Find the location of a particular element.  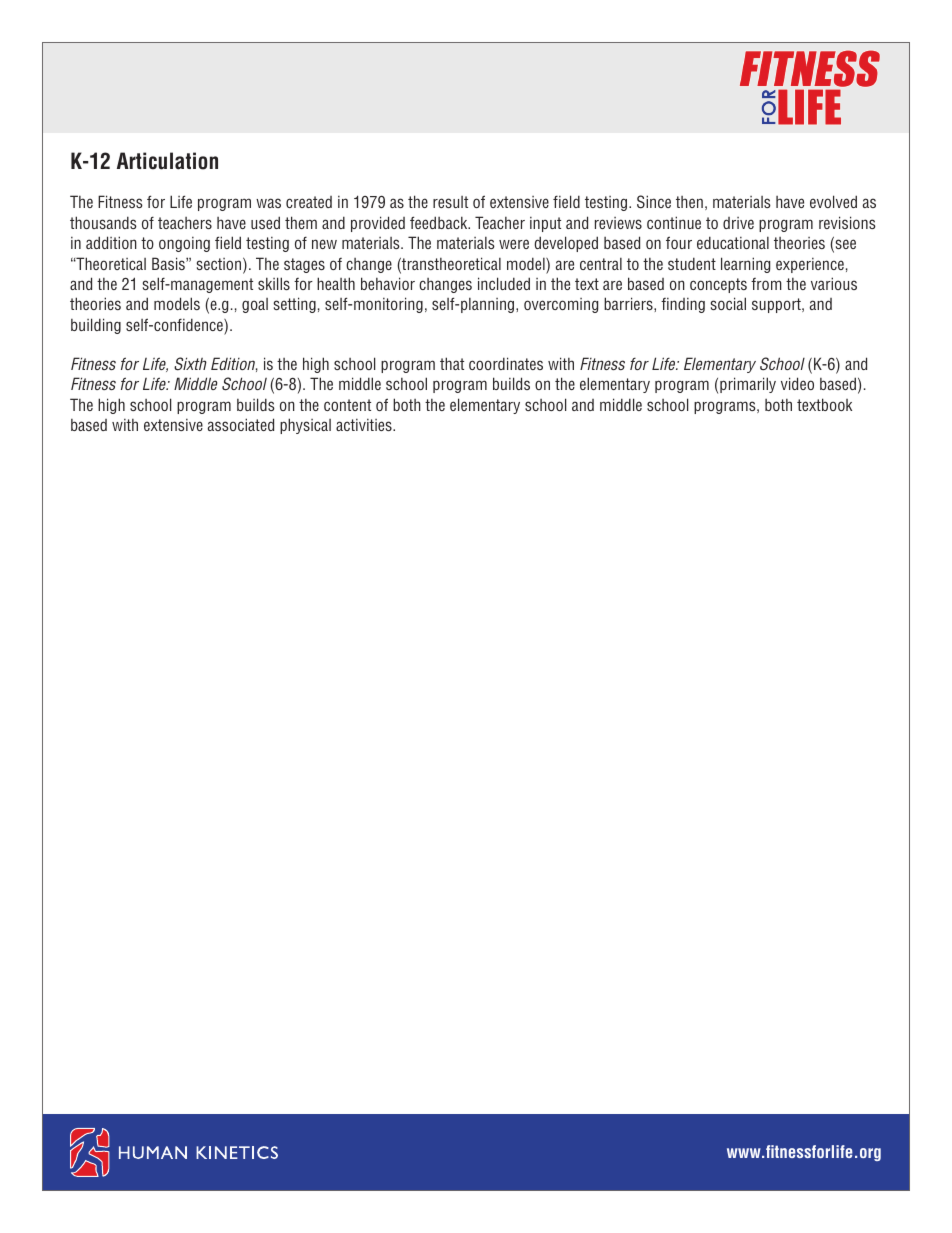

building is located at coordinates (96, 326).
